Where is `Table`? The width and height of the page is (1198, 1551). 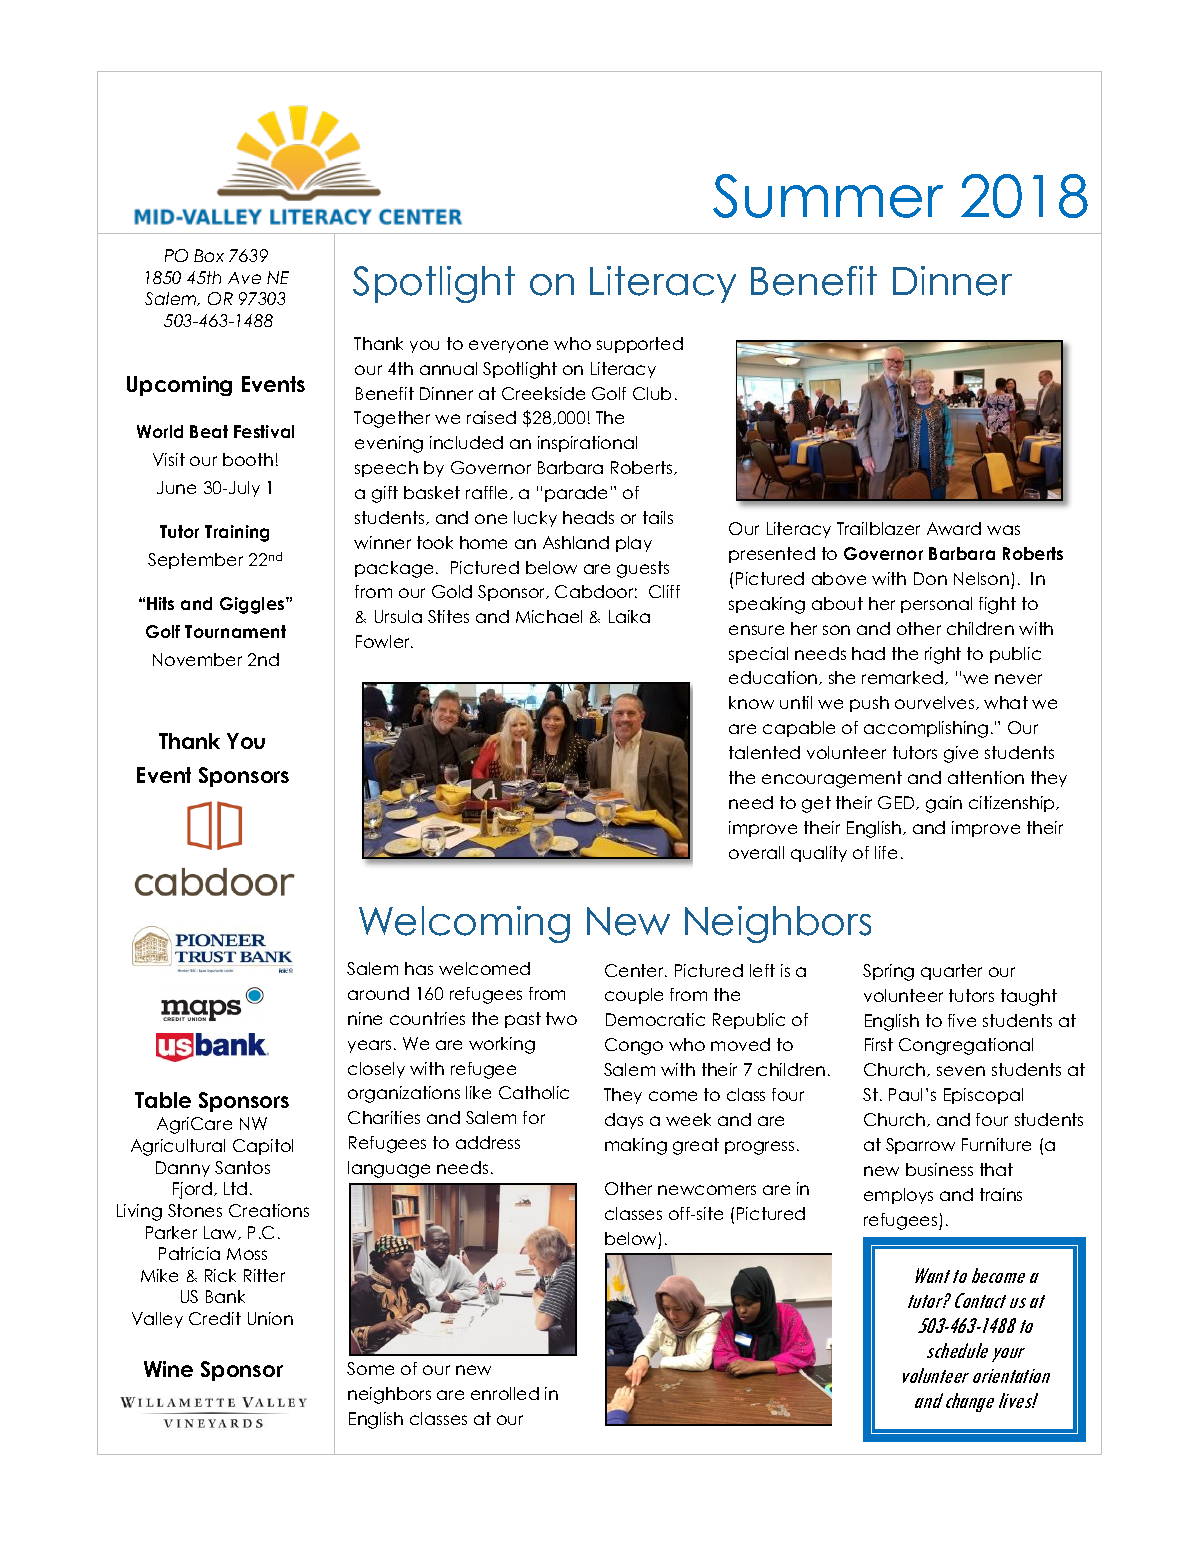 Table is located at coordinates (163, 1100).
